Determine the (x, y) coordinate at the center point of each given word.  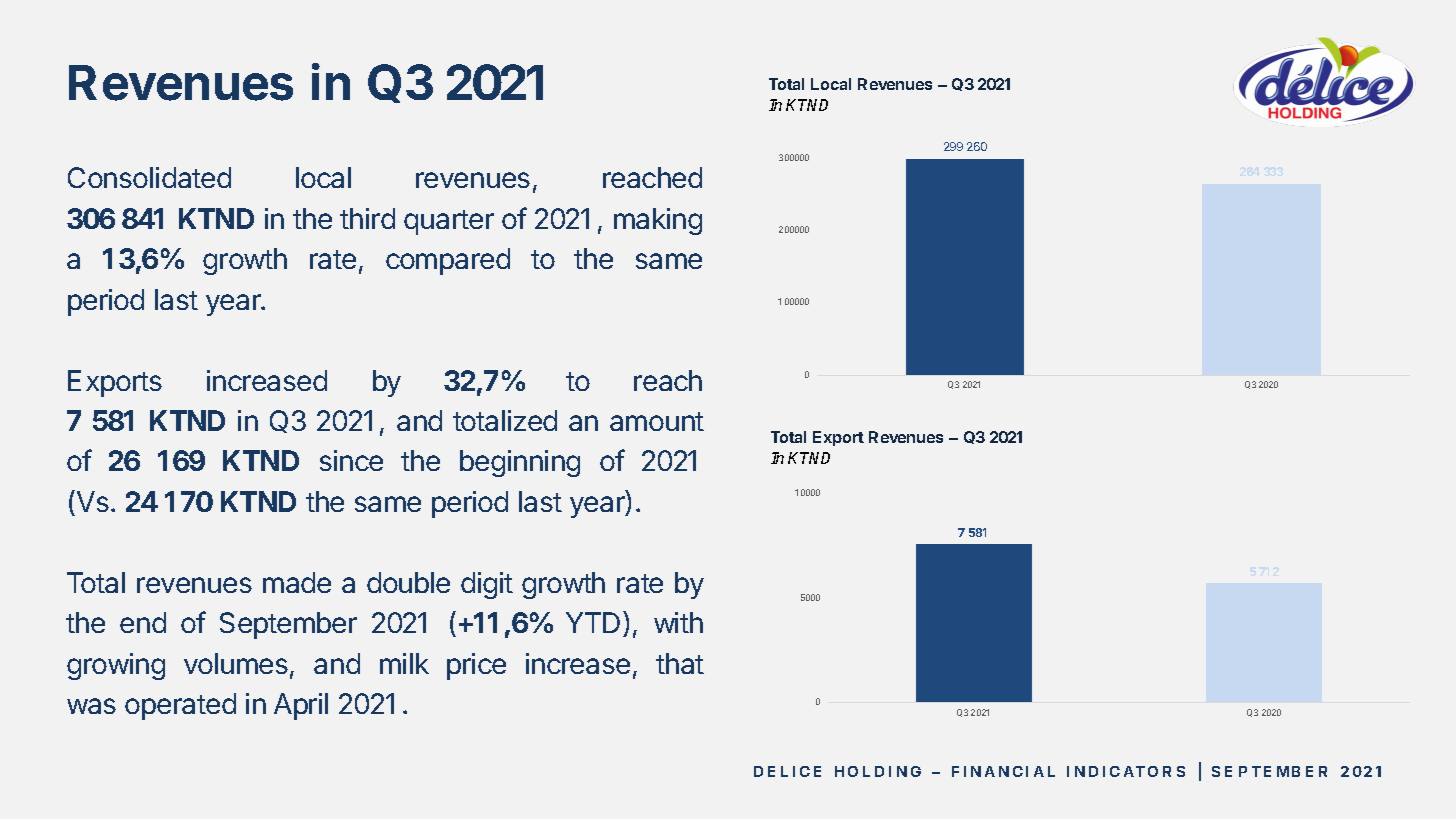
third (367, 218)
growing (116, 666)
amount (657, 421)
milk (404, 663)
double (408, 582)
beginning (520, 463)
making (658, 221)
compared (448, 261)
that (680, 663)
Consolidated (149, 177)
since (351, 460)
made (297, 582)
